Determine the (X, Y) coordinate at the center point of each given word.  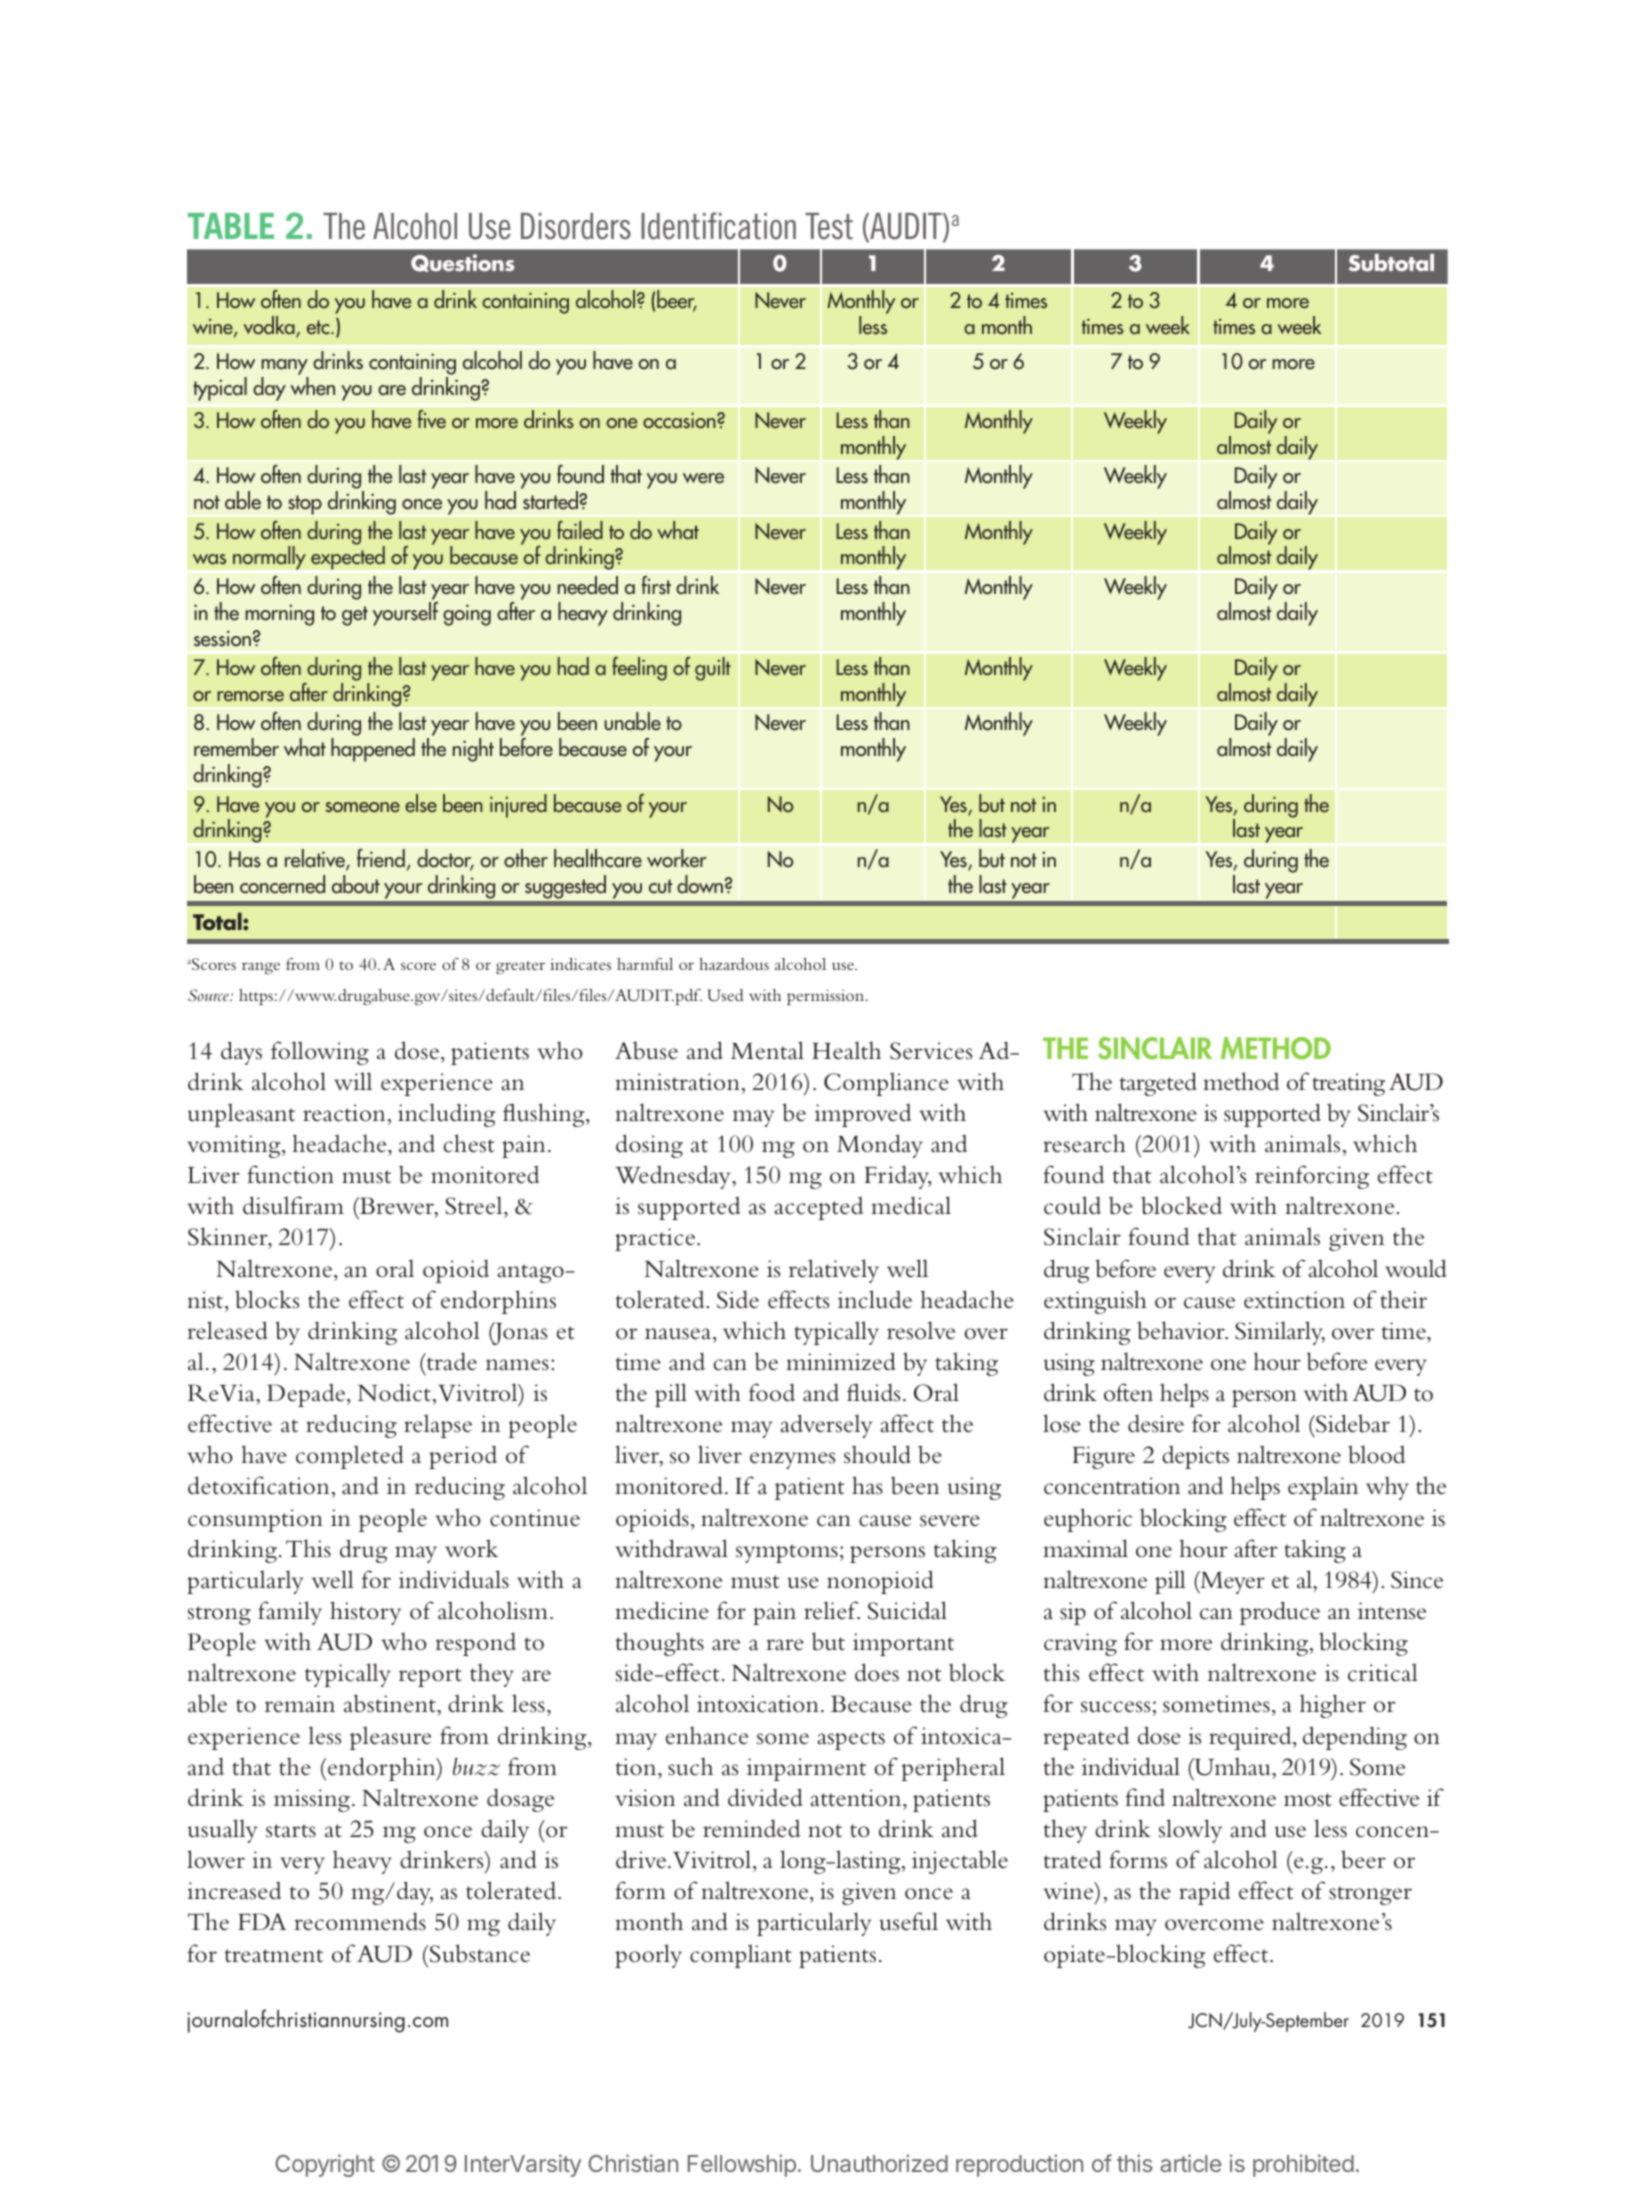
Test (829, 226)
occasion (680, 420)
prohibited (1303, 2165)
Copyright (325, 2165)
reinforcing (1312, 1177)
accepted (818, 1208)
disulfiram (293, 1205)
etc (319, 327)
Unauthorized (879, 2163)
